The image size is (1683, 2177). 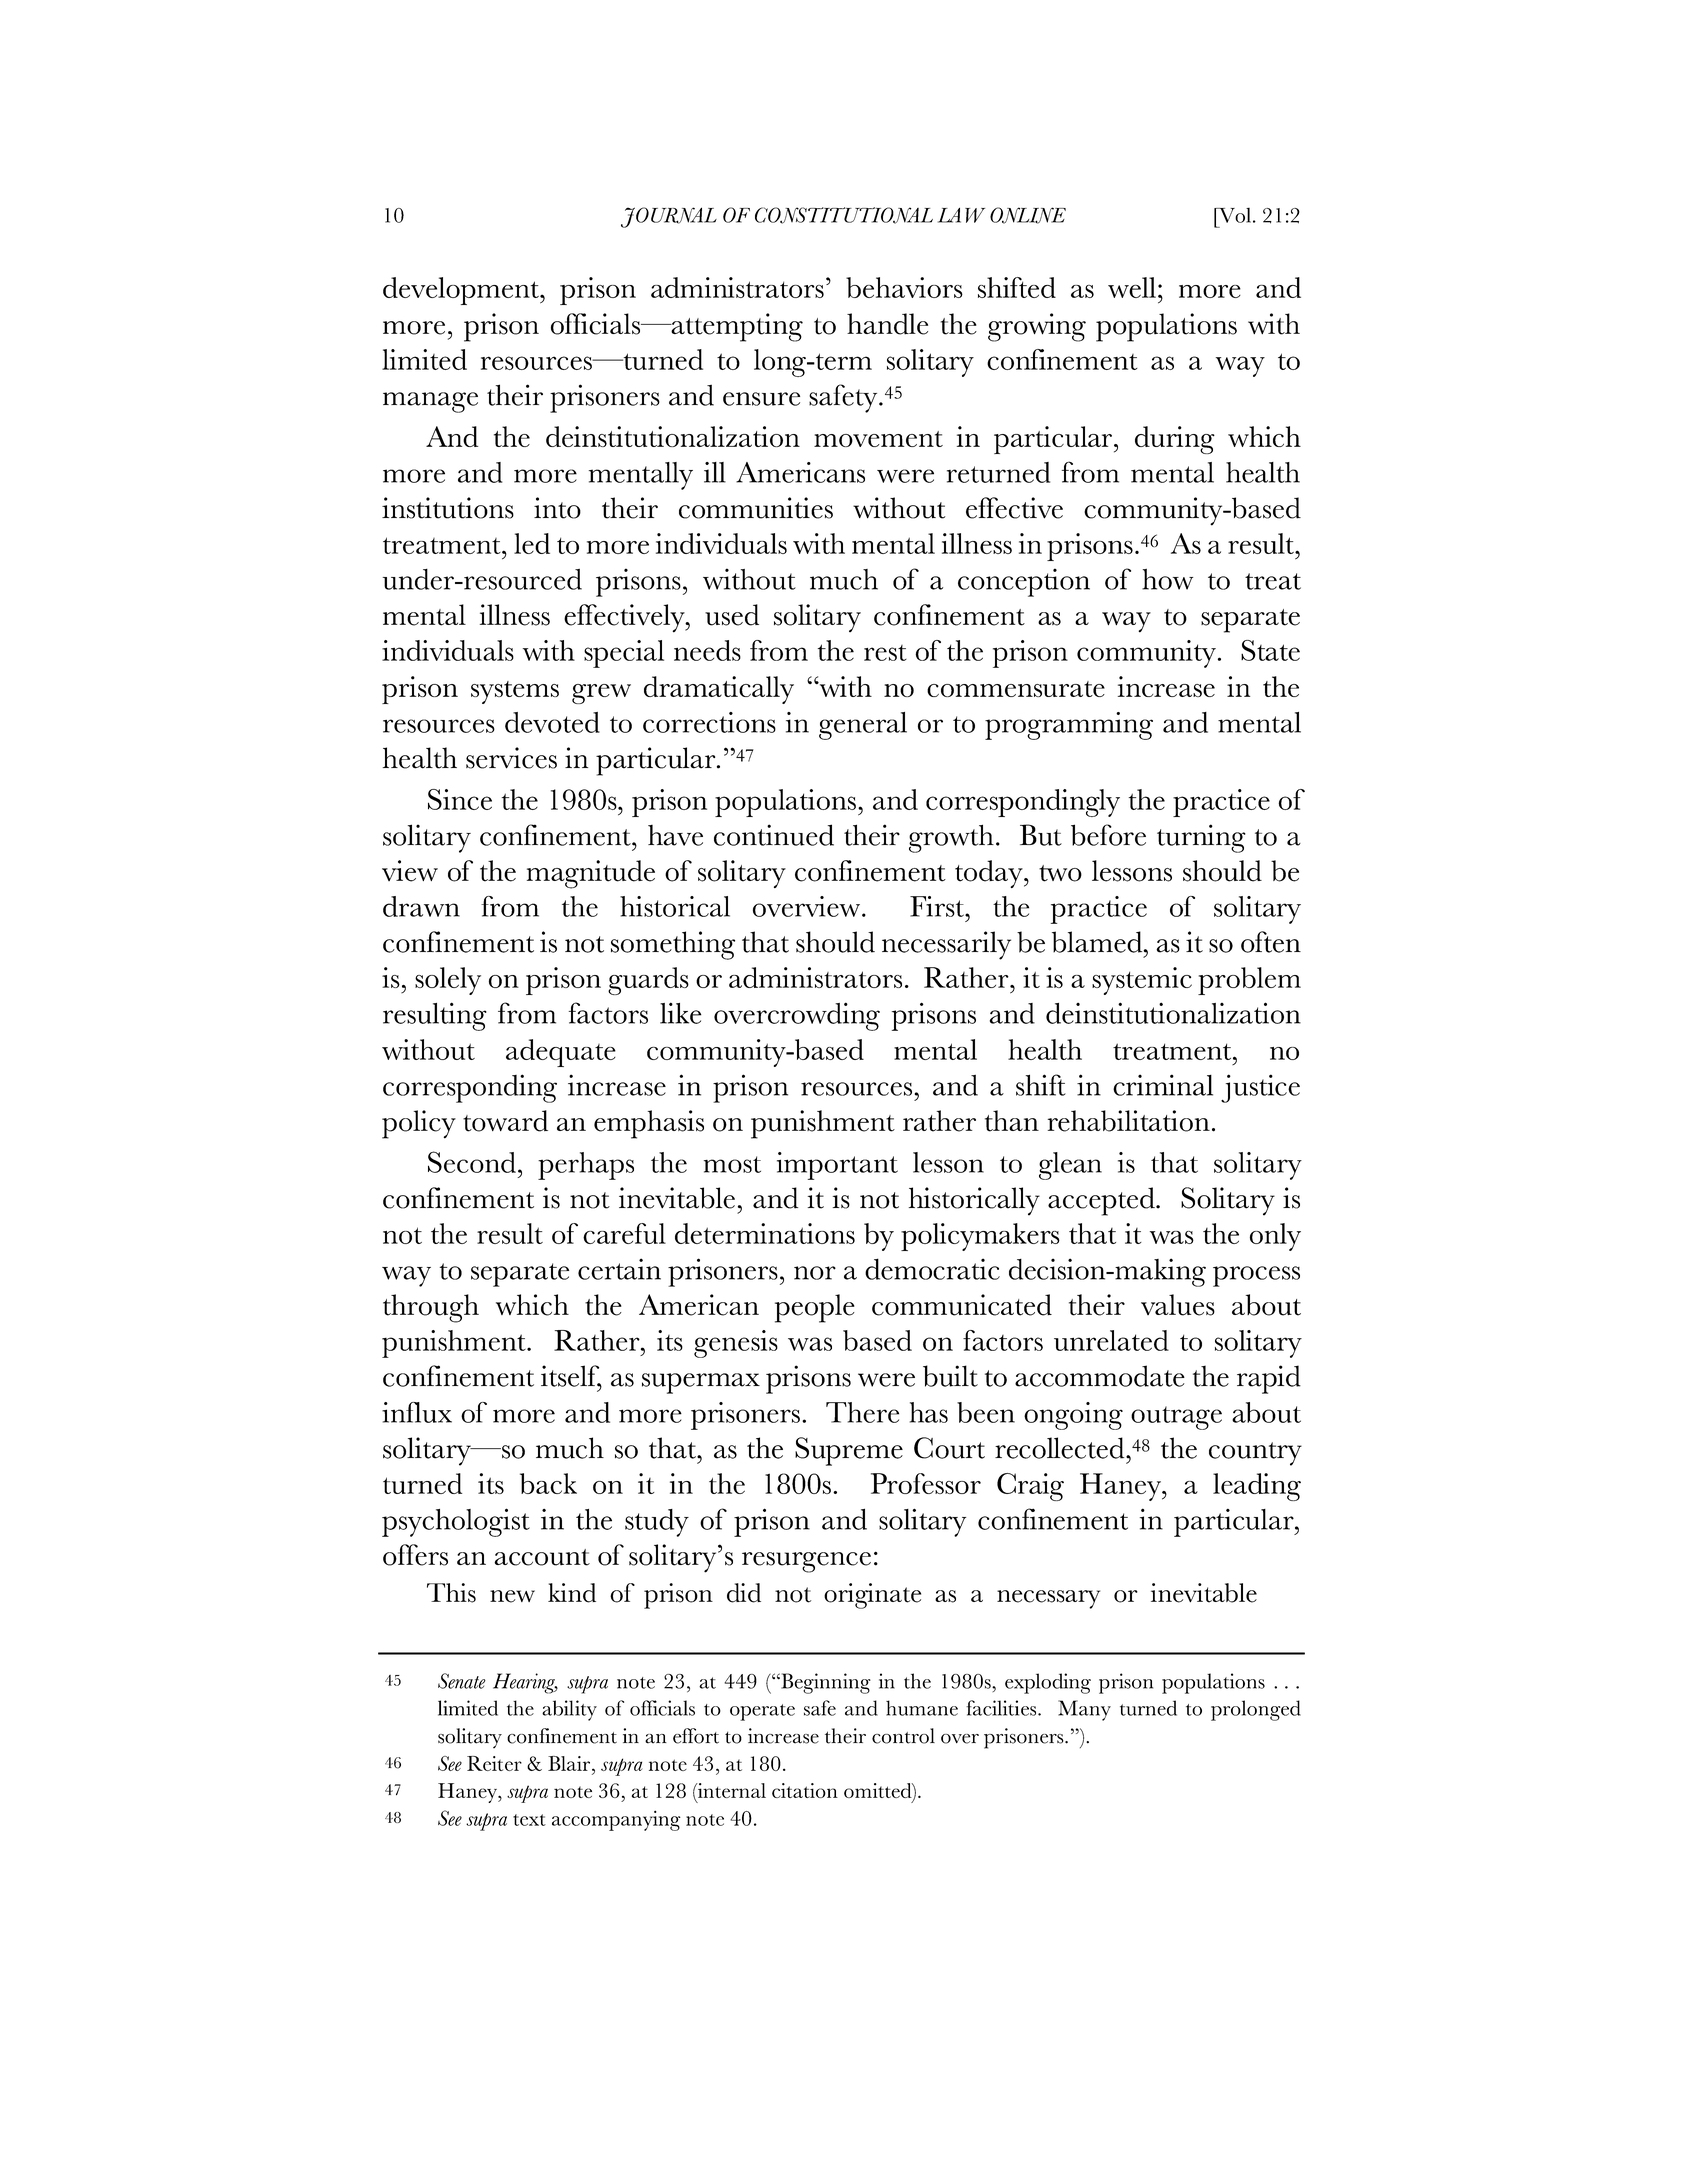 I want to click on rest, so click(x=885, y=653).
